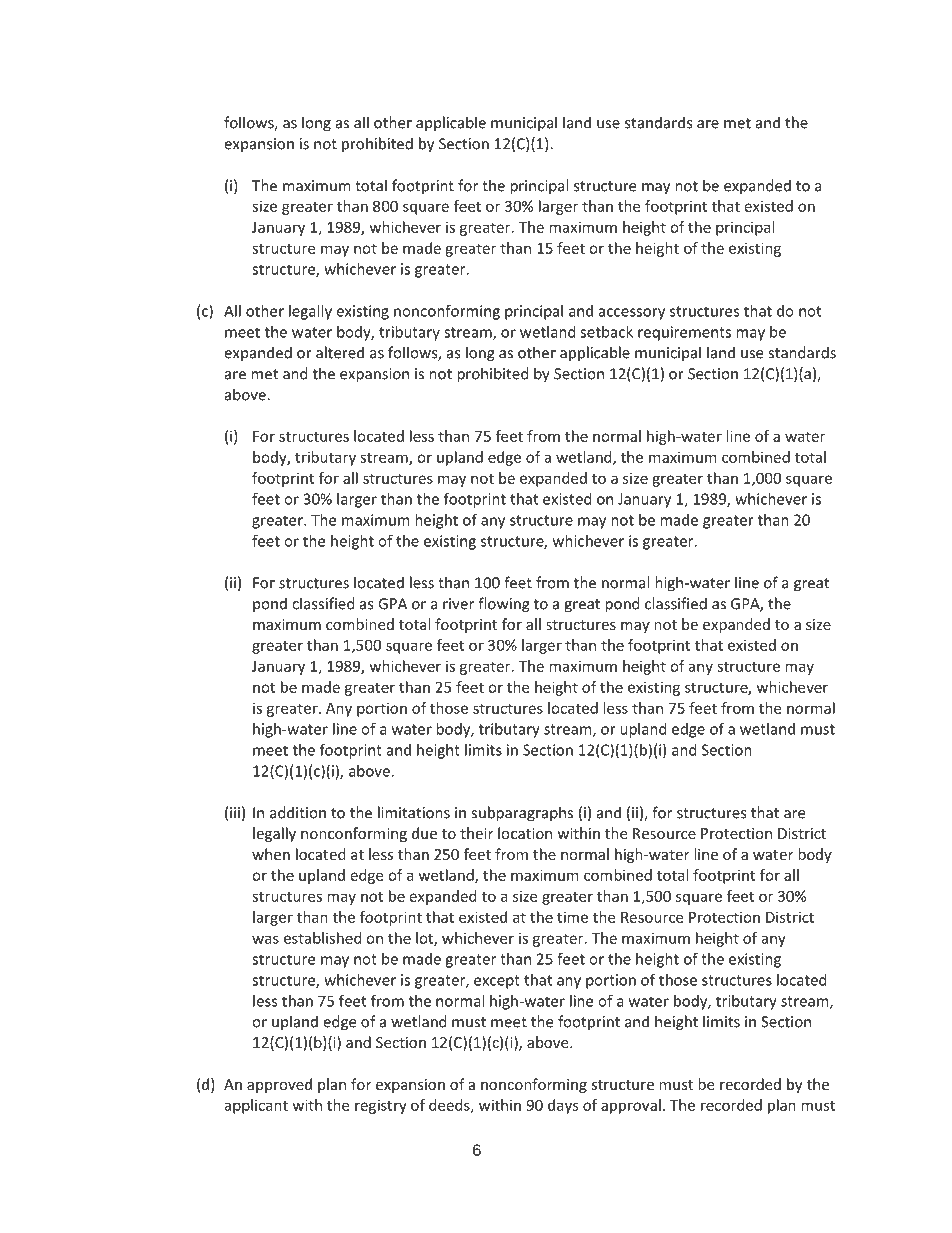 This screenshot has width=952, height=1233. What do you see at coordinates (458, 604) in the screenshot?
I see `river` at bounding box center [458, 604].
